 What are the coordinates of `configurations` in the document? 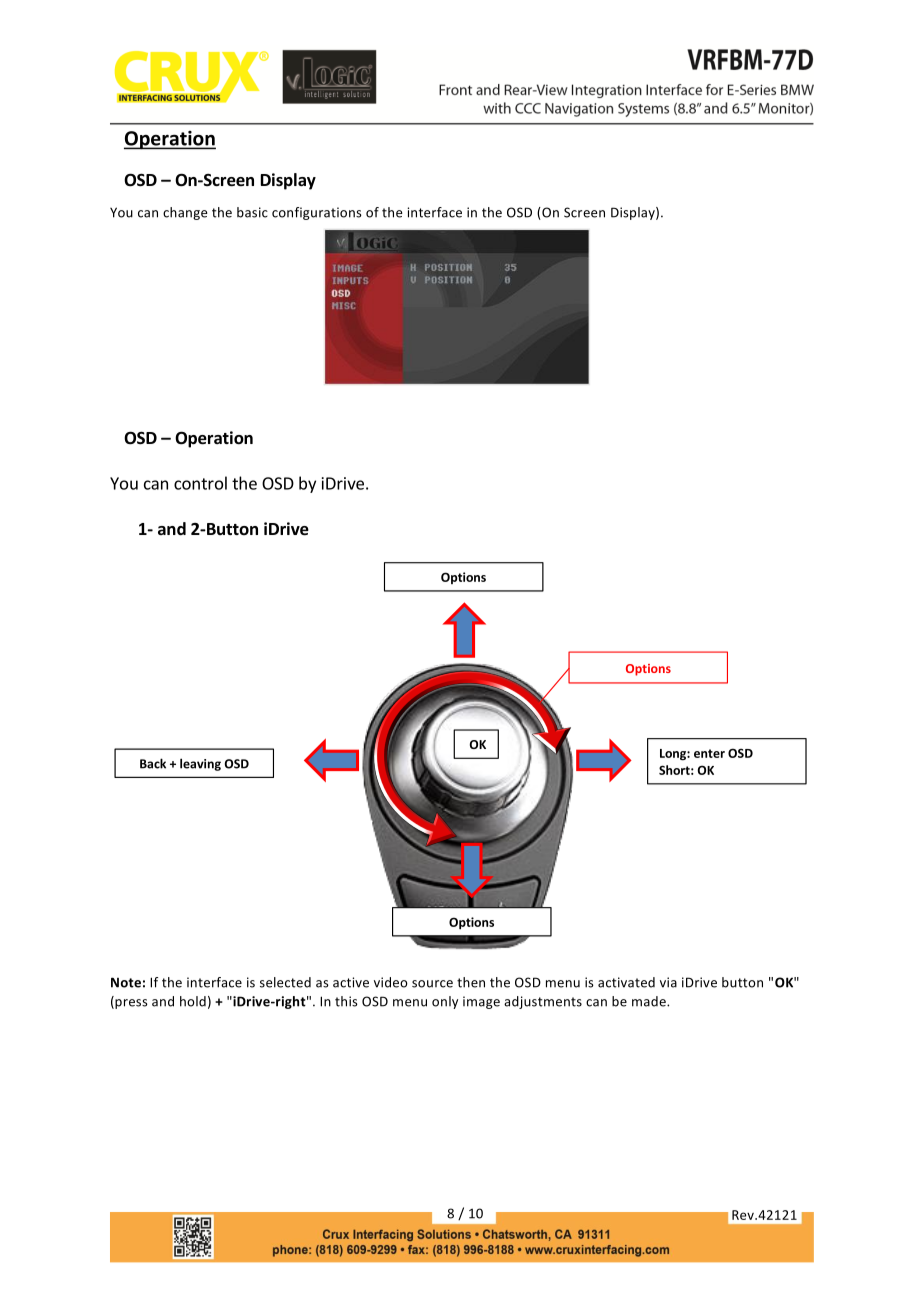 It's located at (317, 213).
